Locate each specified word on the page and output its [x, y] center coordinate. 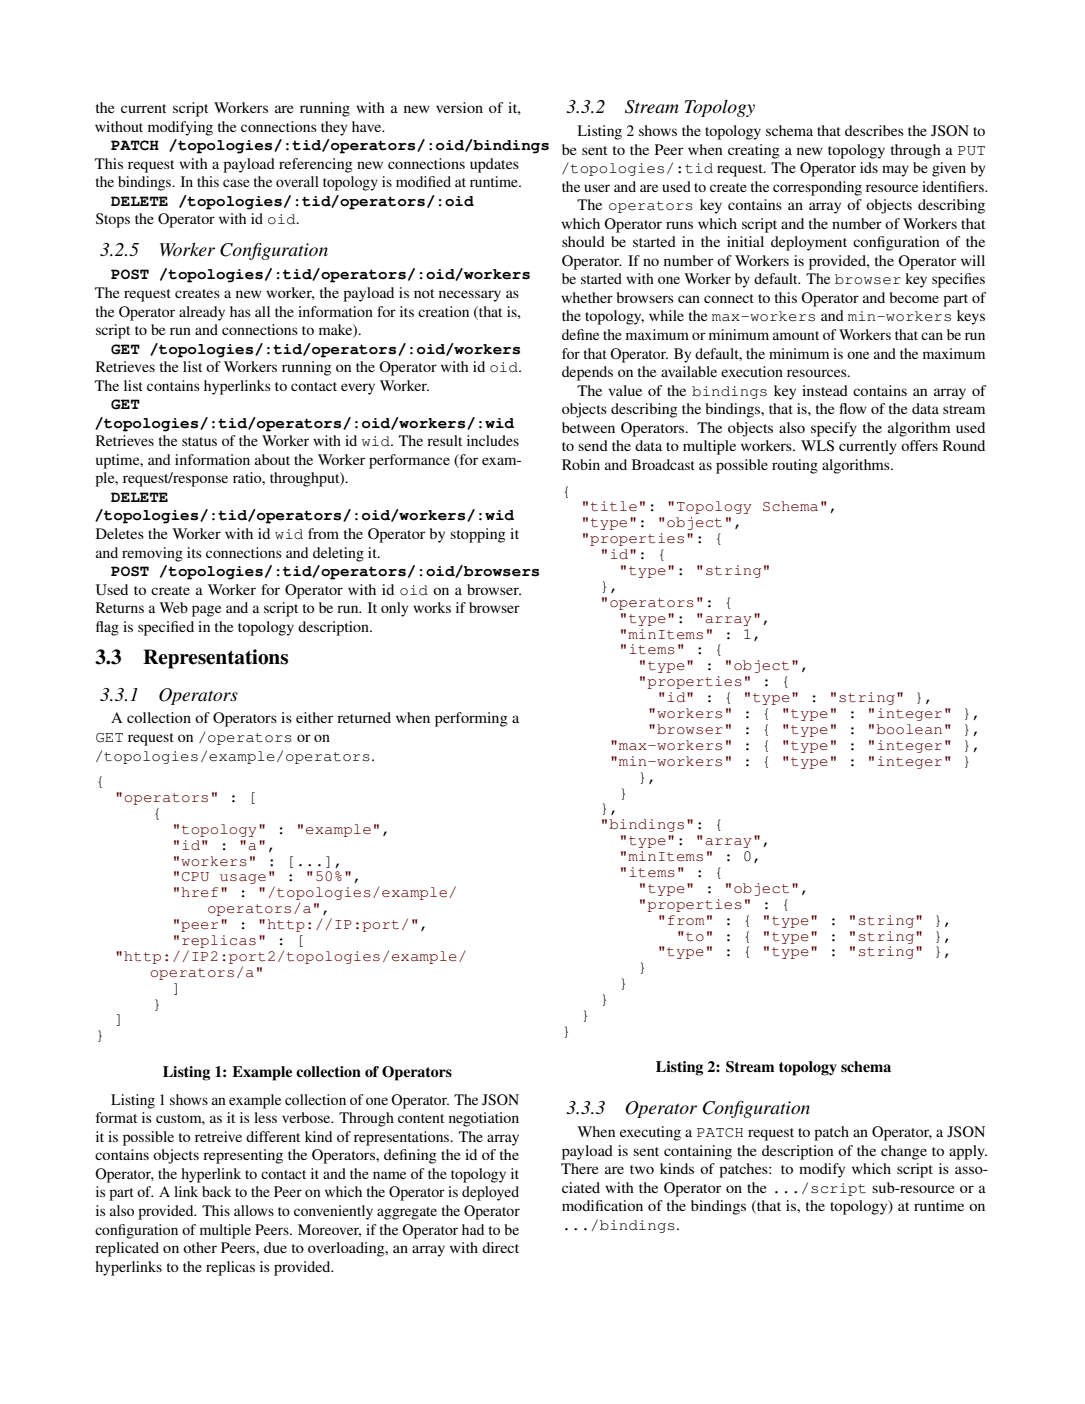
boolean [909, 729]
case [236, 183]
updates [494, 165]
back [217, 1191]
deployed [490, 1193]
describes [874, 130]
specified [166, 628]
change [904, 1152]
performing [471, 719]
